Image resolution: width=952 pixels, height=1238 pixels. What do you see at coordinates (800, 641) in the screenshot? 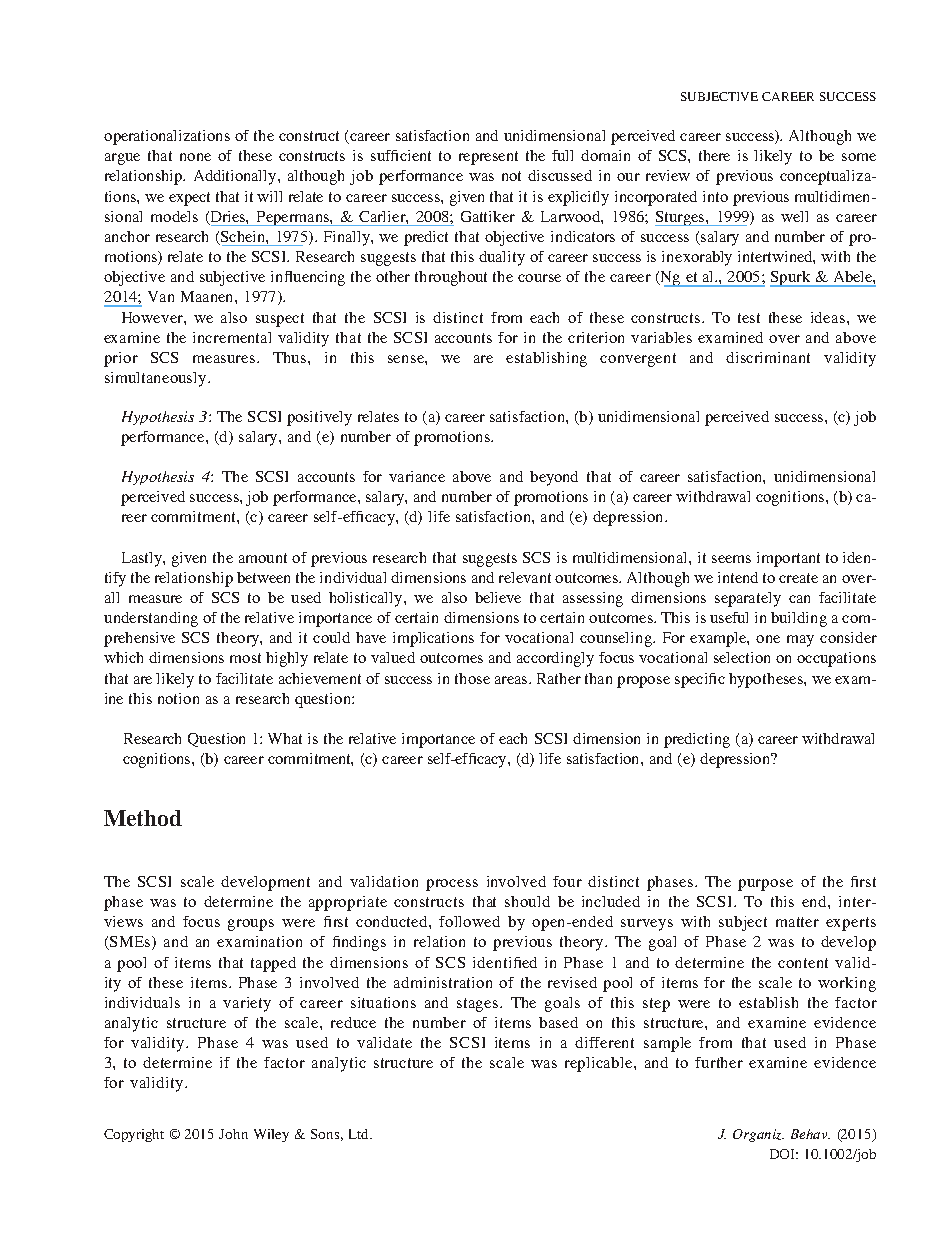
I see `may` at bounding box center [800, 641].
